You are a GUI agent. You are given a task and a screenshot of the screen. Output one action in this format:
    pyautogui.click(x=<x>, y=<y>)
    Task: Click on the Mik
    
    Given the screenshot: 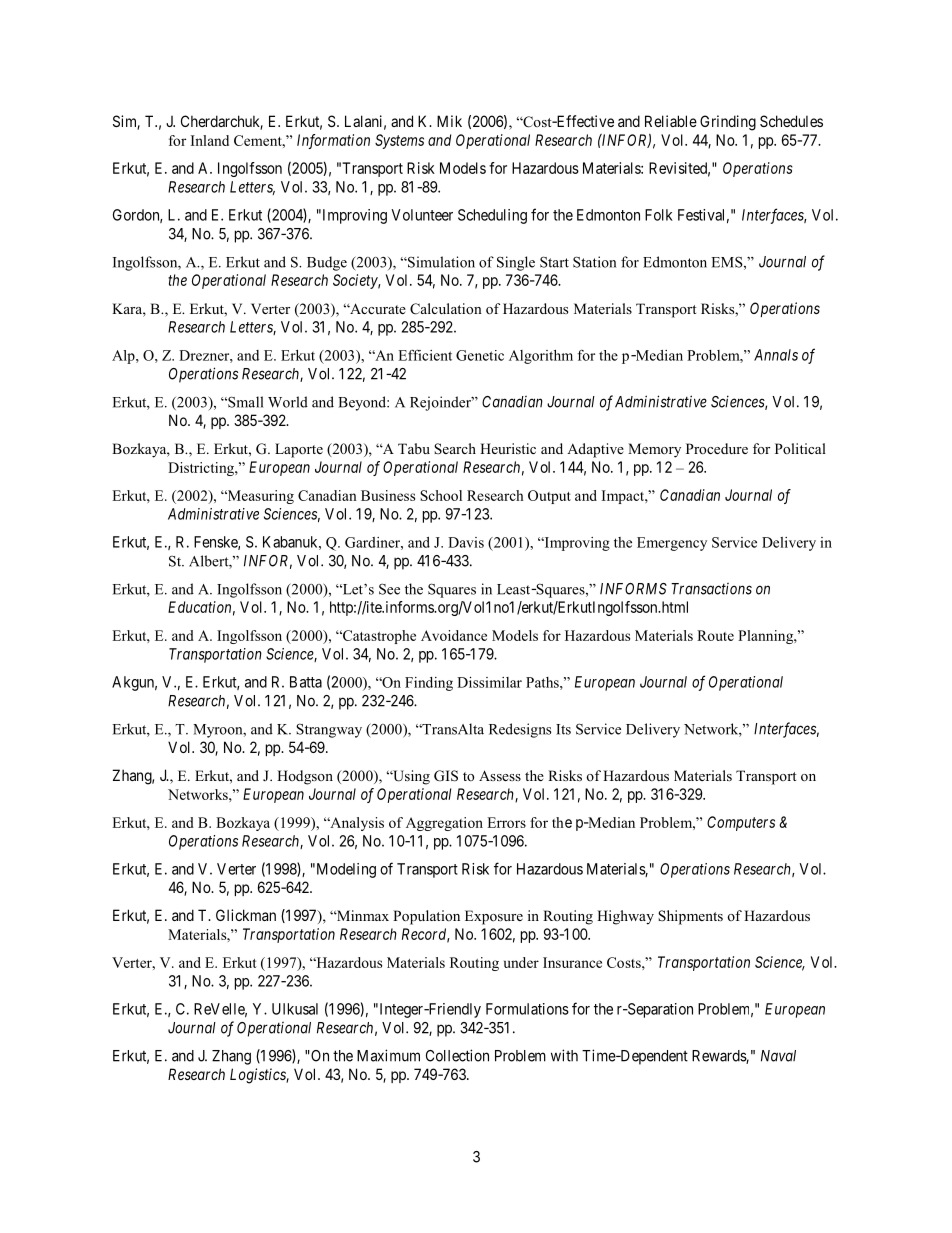 What is the action you would take?
    pyautogui.click(x=449, y=121)
